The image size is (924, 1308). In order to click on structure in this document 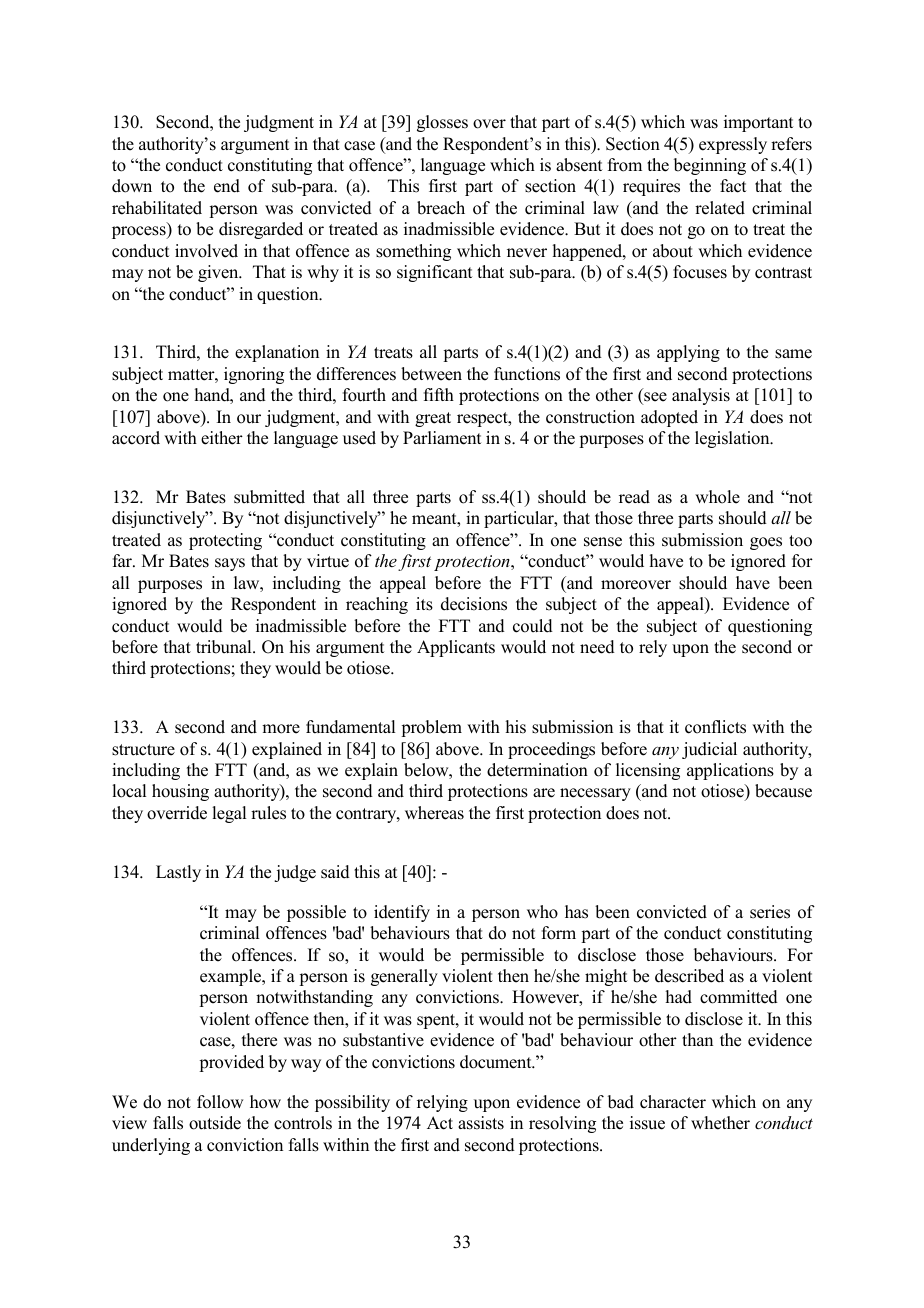, I will do `click(143, 750)`.
